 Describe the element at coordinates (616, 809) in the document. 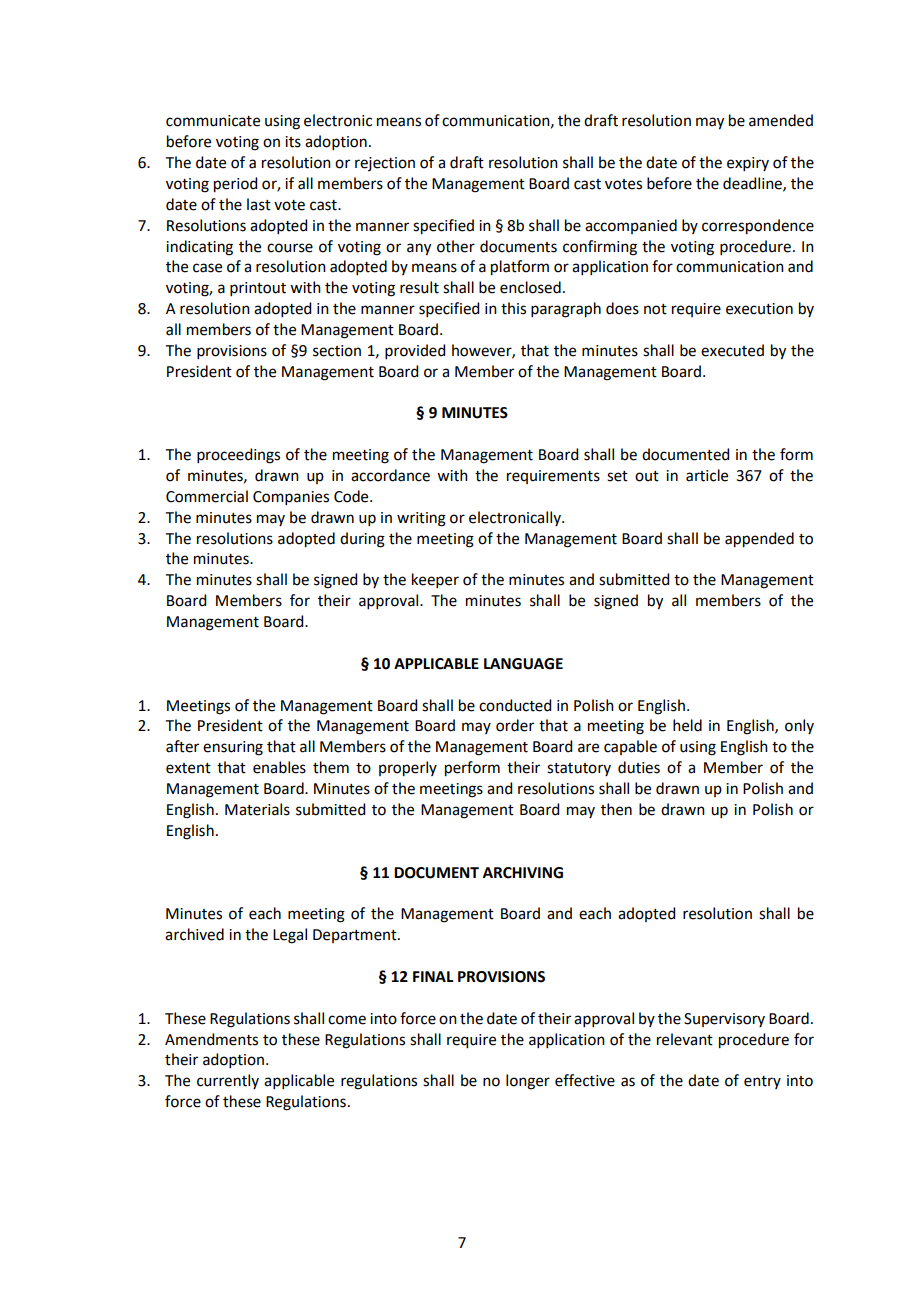

I see `then` at that location.
